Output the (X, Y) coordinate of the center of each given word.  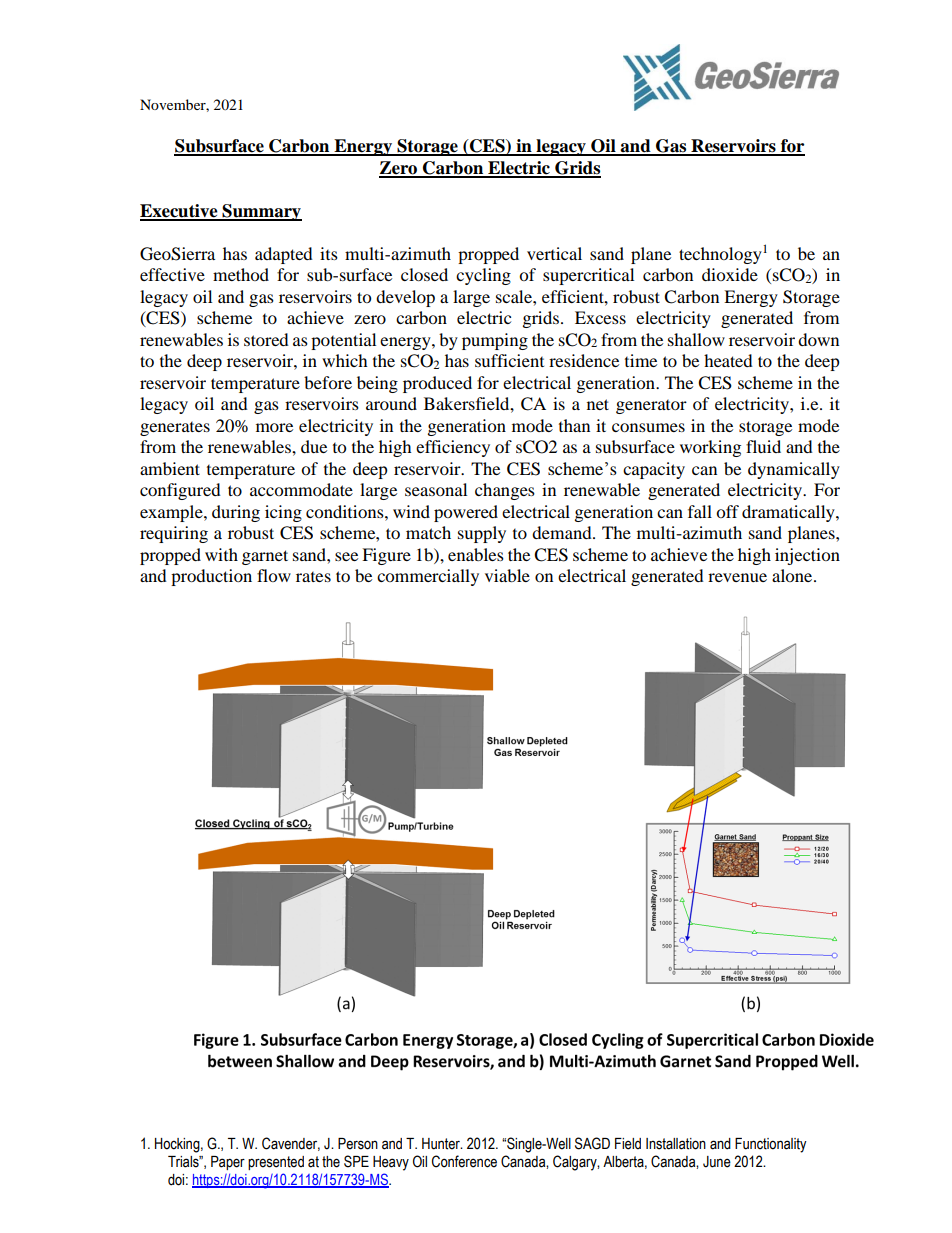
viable (507, 575)
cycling (483, 276)
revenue (737, 577)
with (221, 554)
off (727, 511)
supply (482, 534)
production (211, 577)
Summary (261, 212)
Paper (228, 1163)
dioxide (730, 274)
